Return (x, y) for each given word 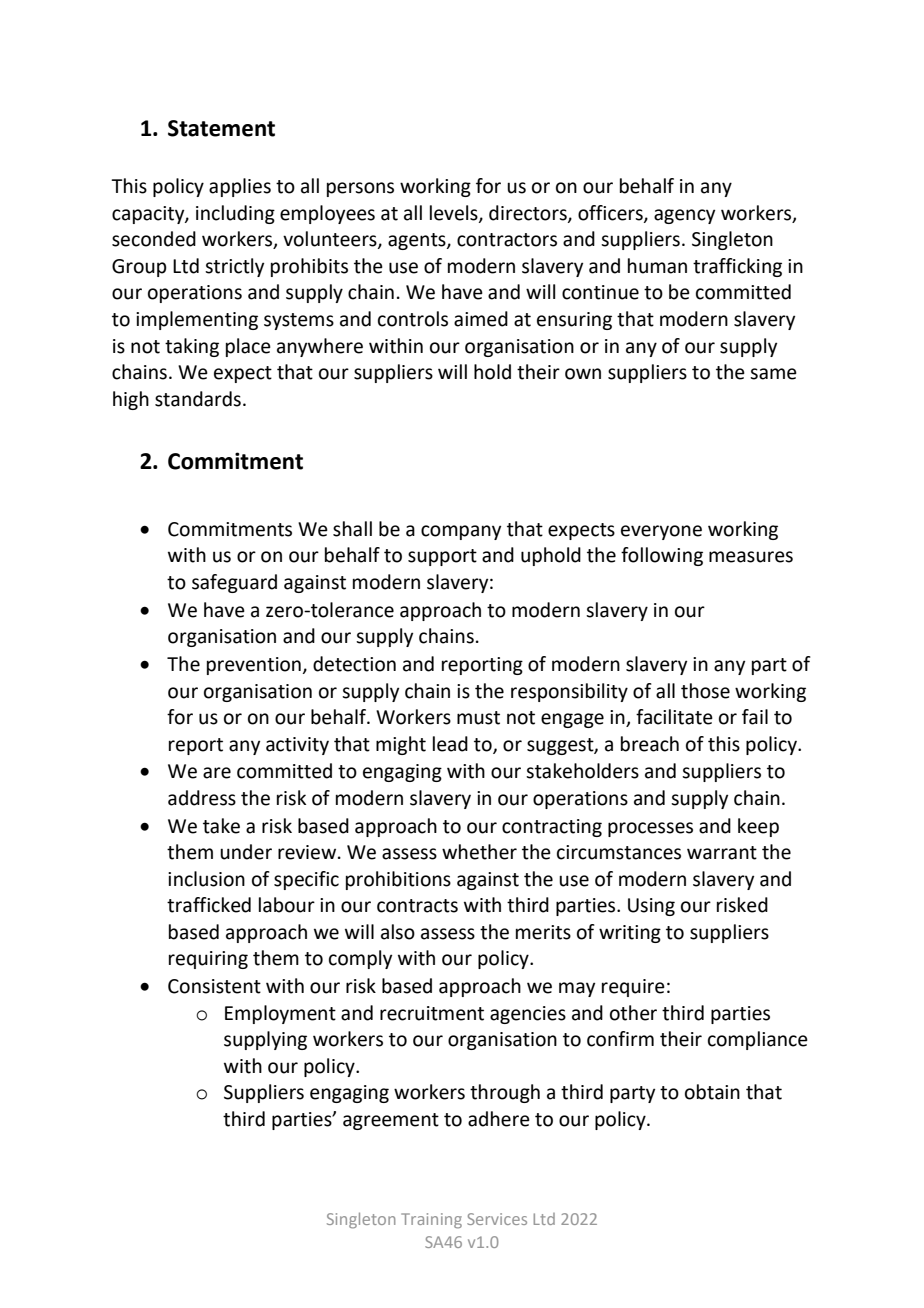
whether (479, 852)
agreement (391, 1121)
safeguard (234, 583)
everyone (661, 532)
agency (684, 216)
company (461, 532)
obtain (712, 1092)
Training (431, 1221)
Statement (221, 128)
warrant (722, 853)
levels (455, 213)
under (246, 852)
